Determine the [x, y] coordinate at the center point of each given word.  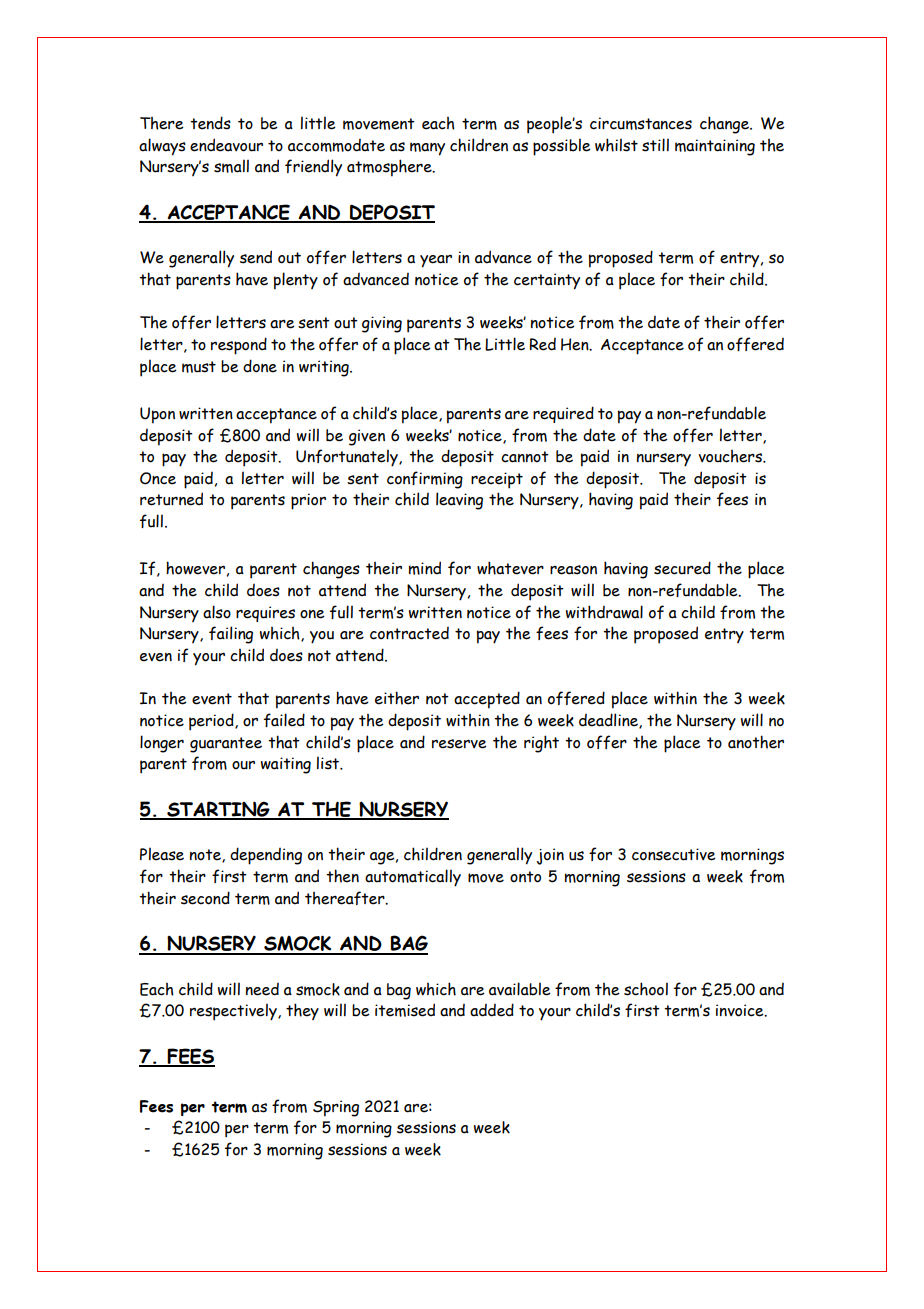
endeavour [226, 145]
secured [682, 568]
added [492, 1010]
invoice [741, 1010]
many [427, 149]
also [217, 612]
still [655, 145]
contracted [409, 633]
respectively [234, 1012]
